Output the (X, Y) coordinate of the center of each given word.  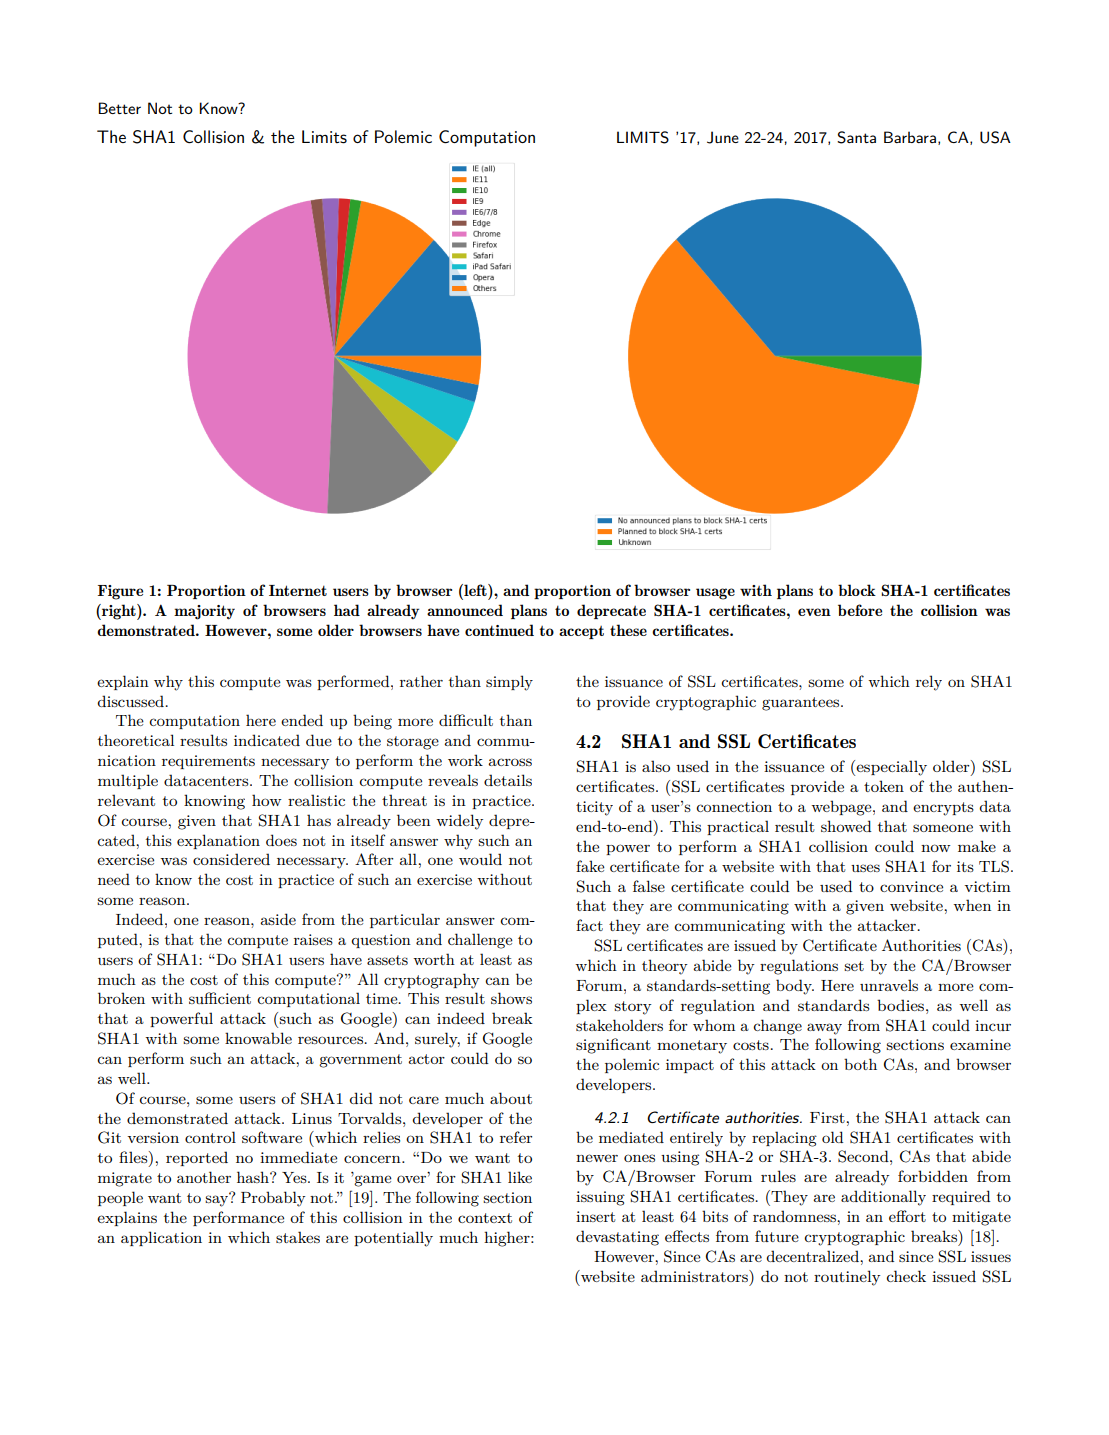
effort (907, 1216)
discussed (131, 701)
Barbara (910, 137)
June (723, 137)
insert (596, 1216)
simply (509, 683)
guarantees (802, 704)
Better (120, 108)
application (161, 1238)
